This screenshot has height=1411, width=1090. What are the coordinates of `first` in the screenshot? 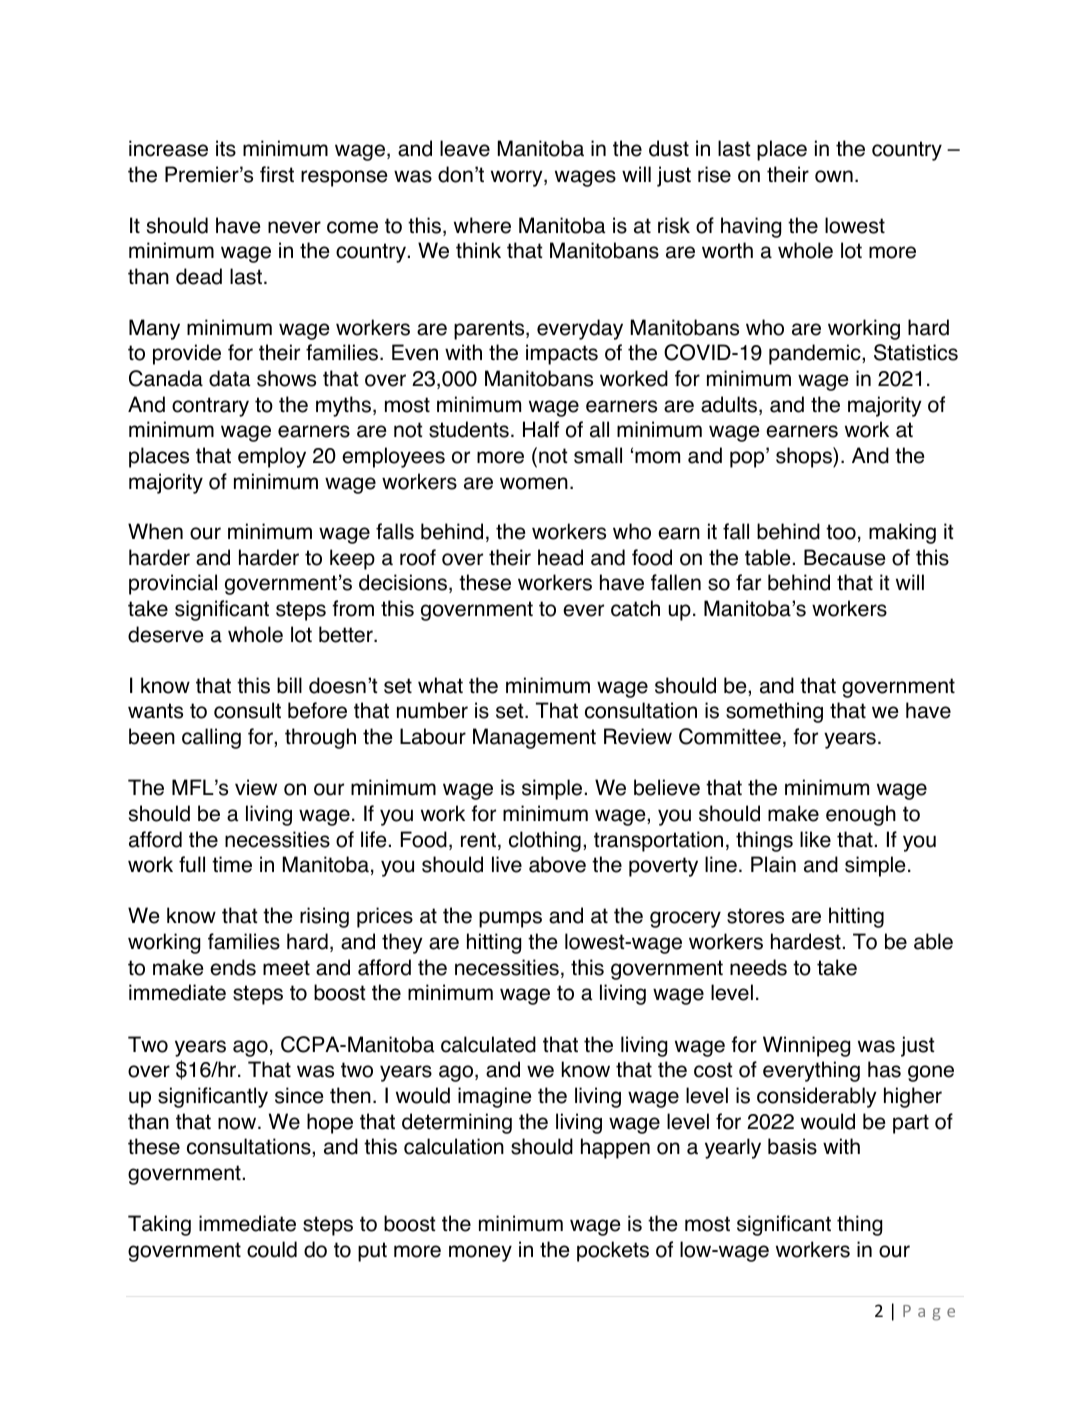 It's located at (277, 174).
